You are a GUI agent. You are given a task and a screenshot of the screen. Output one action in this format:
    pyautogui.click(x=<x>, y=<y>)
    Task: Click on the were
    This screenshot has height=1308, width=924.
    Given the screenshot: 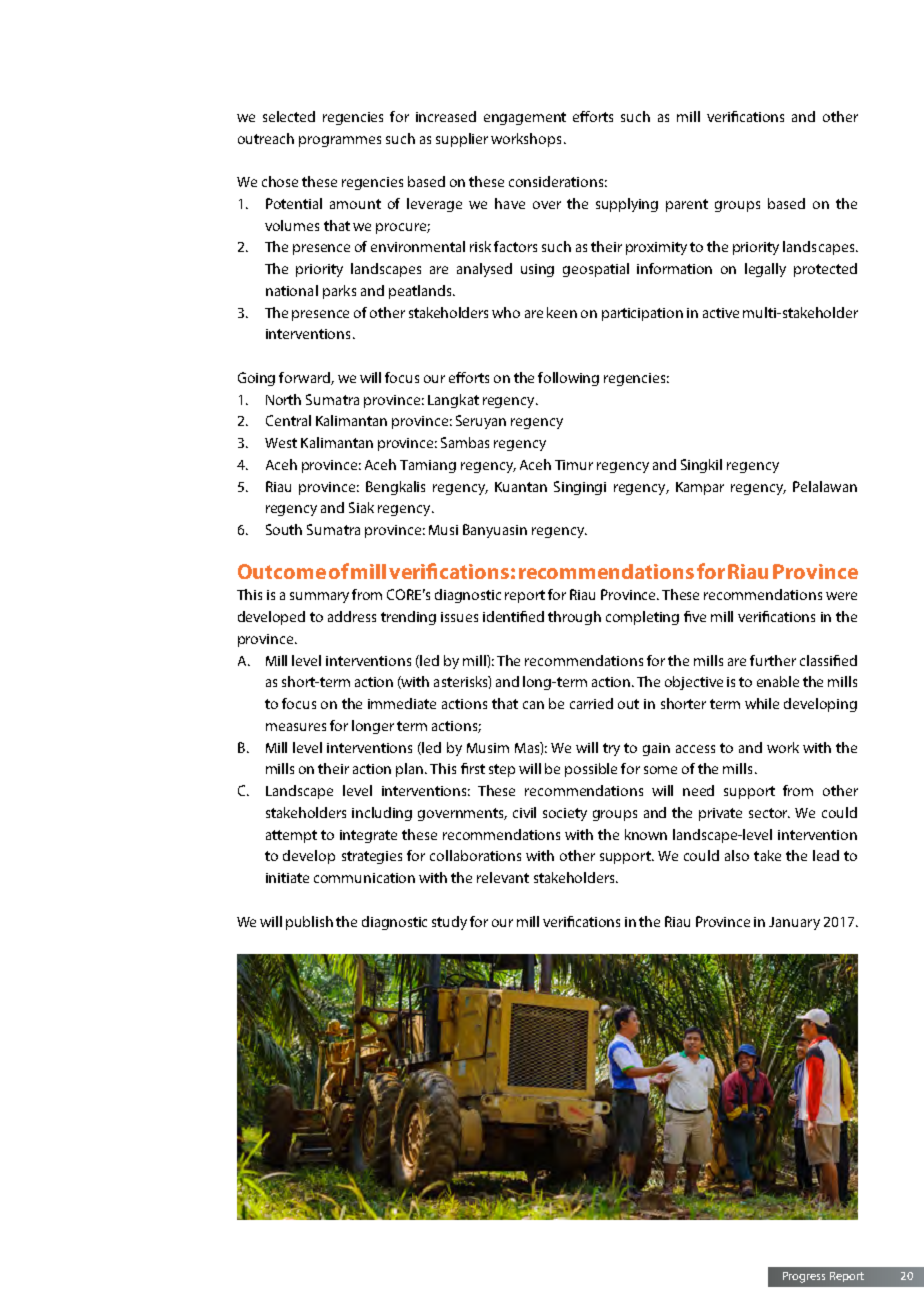 What is the action you would take?
    pyautogui.click(x=841, y=596)
